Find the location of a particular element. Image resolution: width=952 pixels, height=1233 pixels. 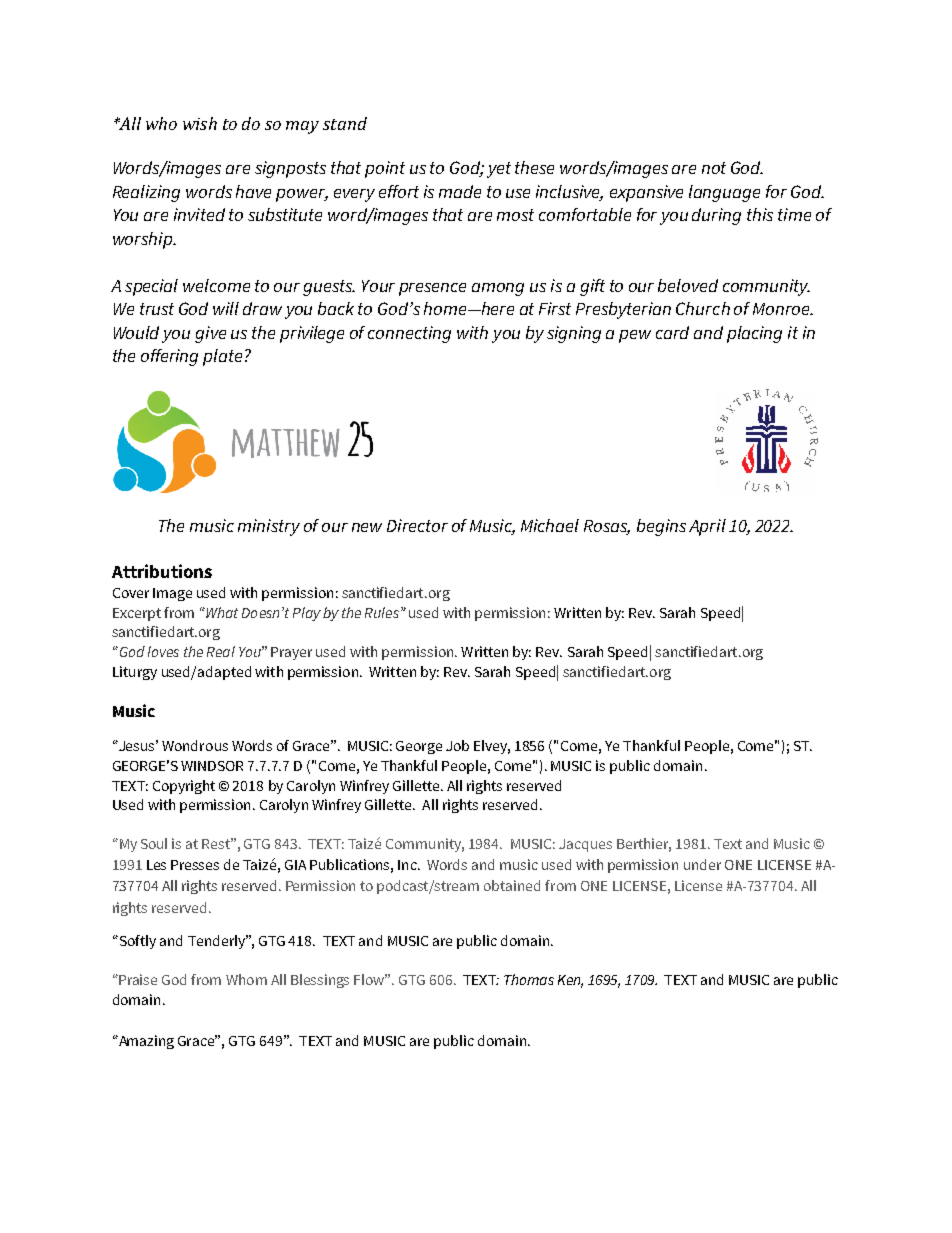

wish is located at coordinates (200, 123).
